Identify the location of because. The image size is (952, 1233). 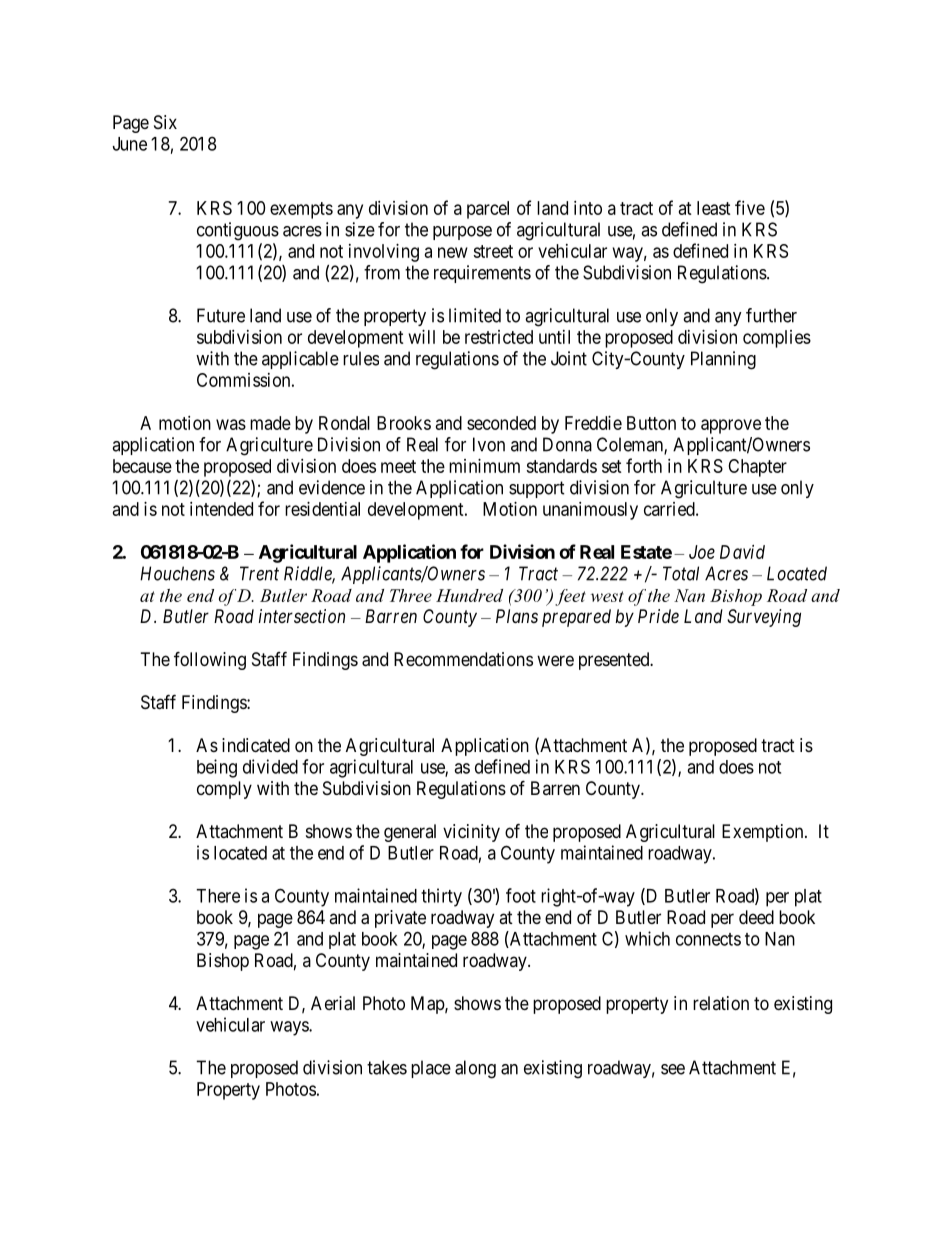
(142, 466).
